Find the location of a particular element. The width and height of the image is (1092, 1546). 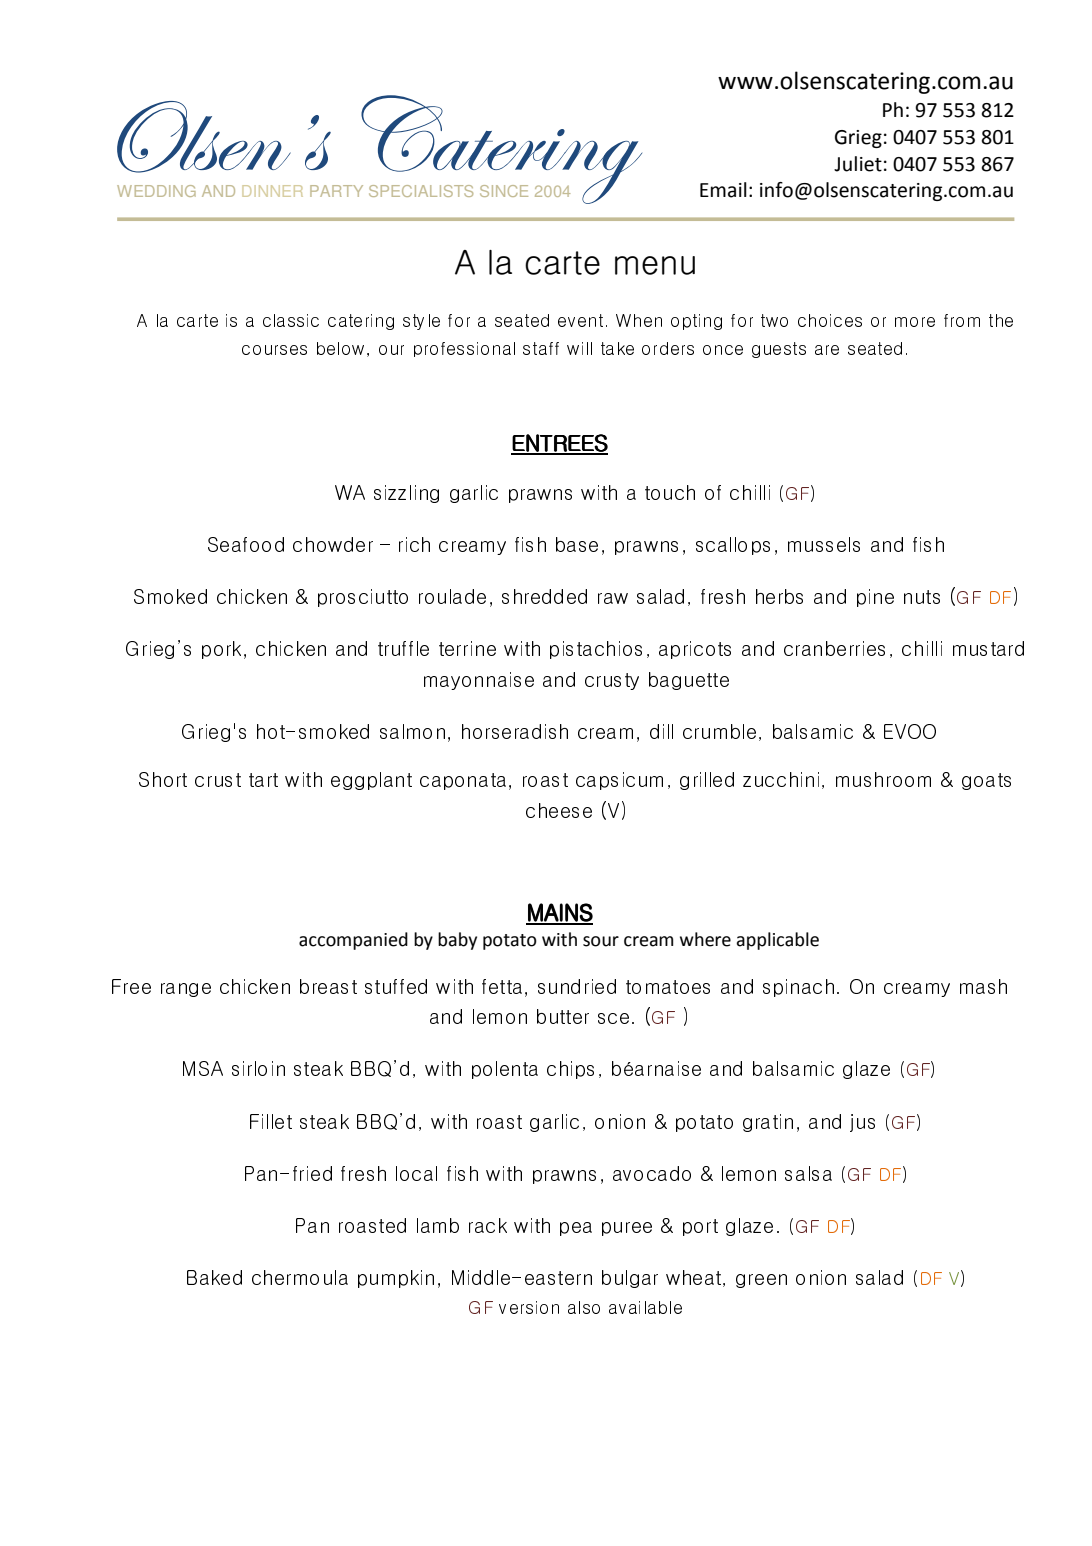

Baked is located at coordinates (214, 1277).
